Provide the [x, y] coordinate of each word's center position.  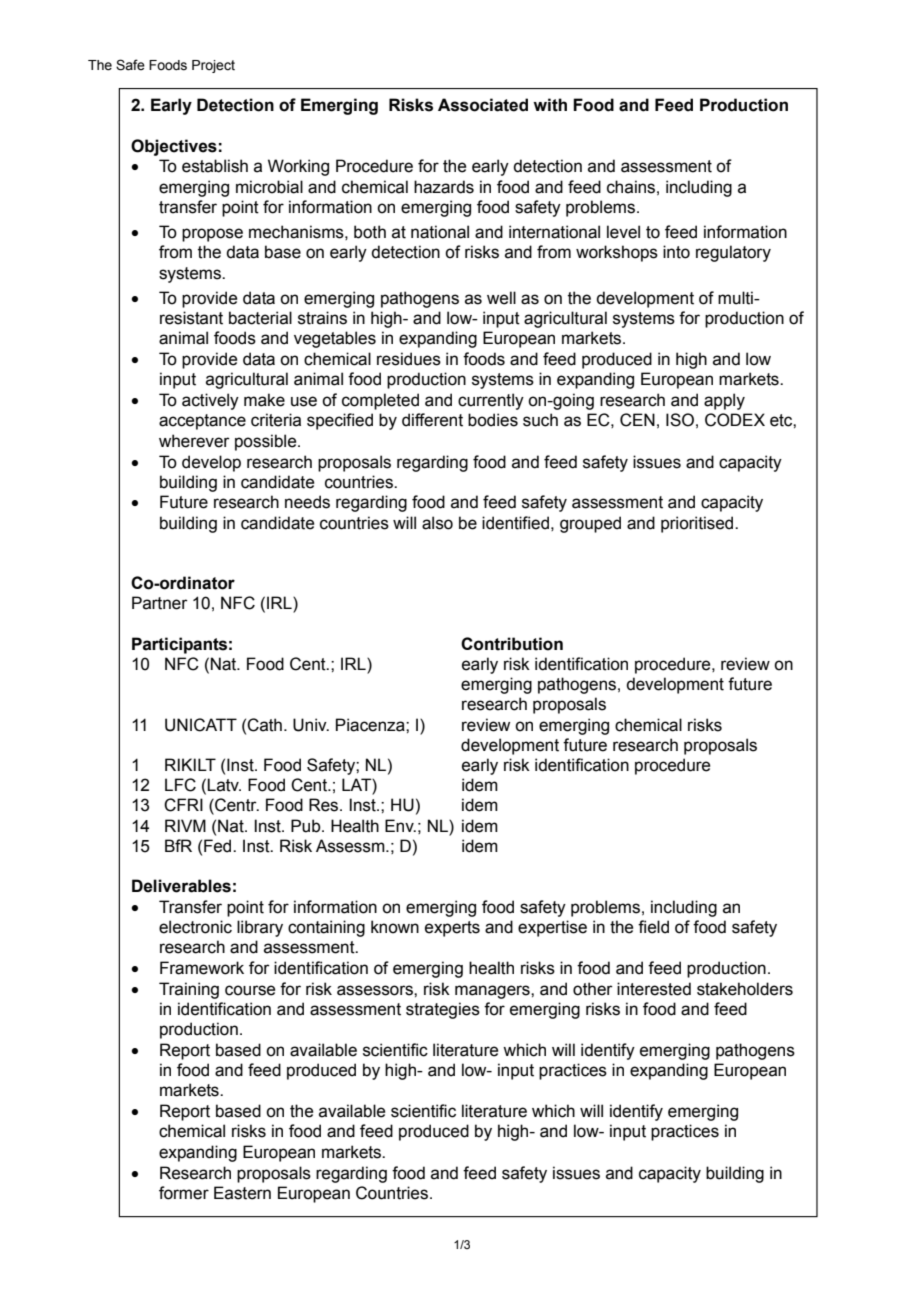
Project [213, 66]
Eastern [242, 1193]
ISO [680, 420]
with [550, 105]
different [432, 420]
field [653, 927]
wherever [194, 441]
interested [654, 989]
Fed [219, 846]
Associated [483, 105]
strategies [443, 1010]
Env [400, 825]
